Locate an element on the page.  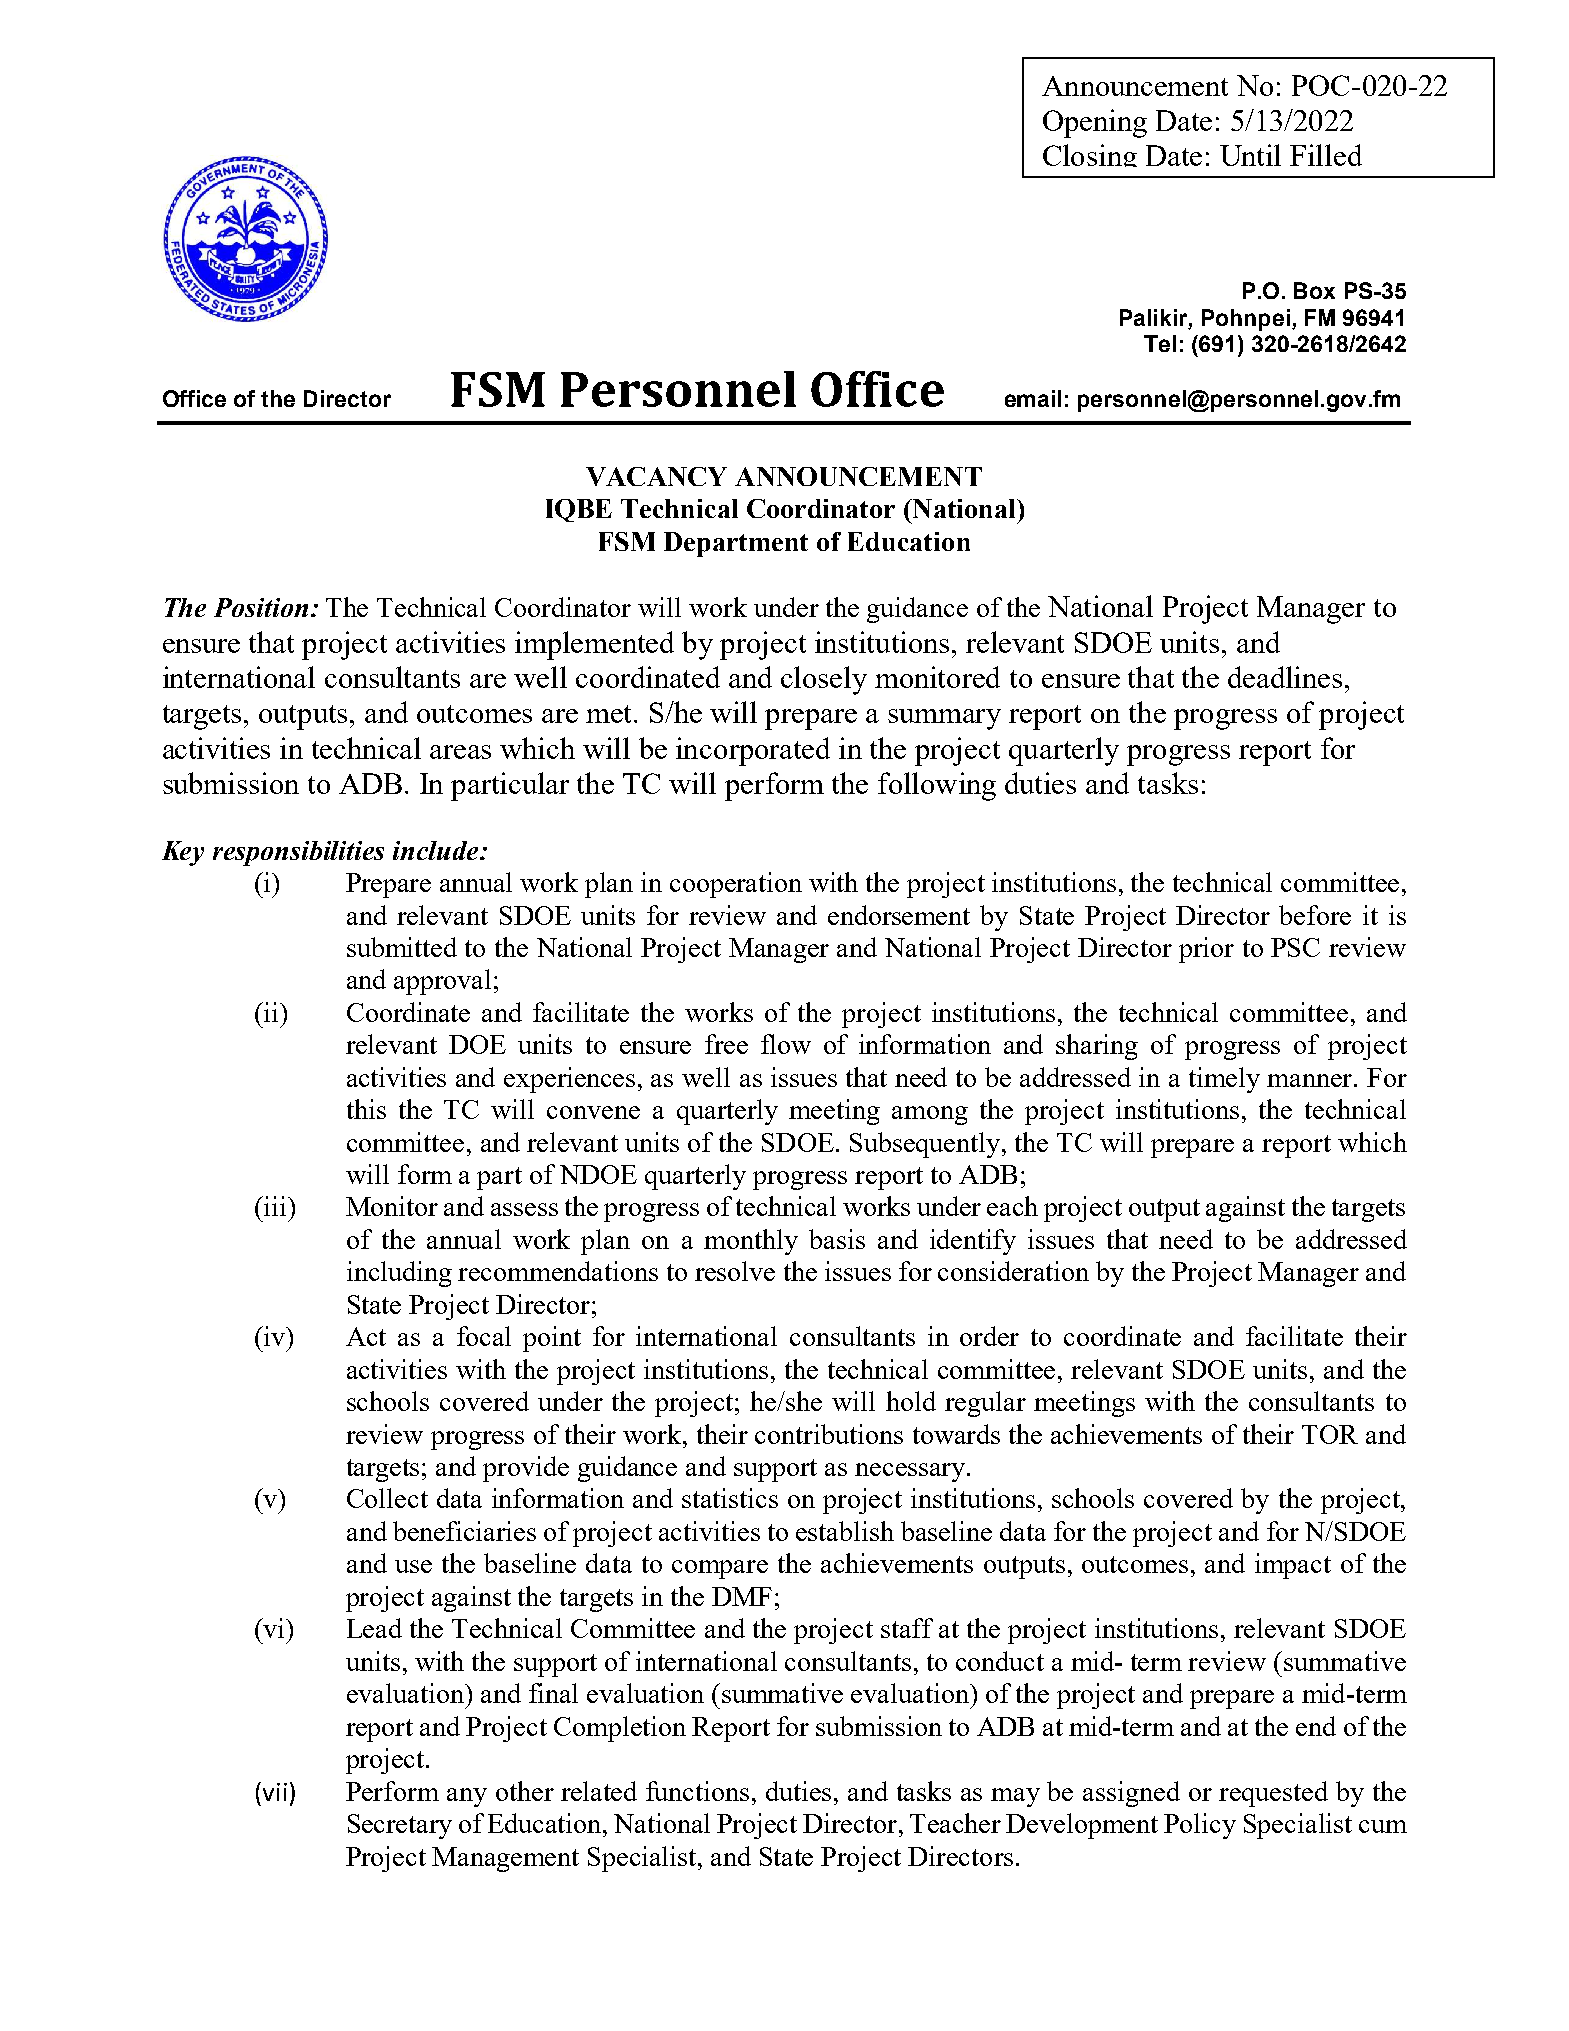
Until is located at coordinates (1250, 155).
